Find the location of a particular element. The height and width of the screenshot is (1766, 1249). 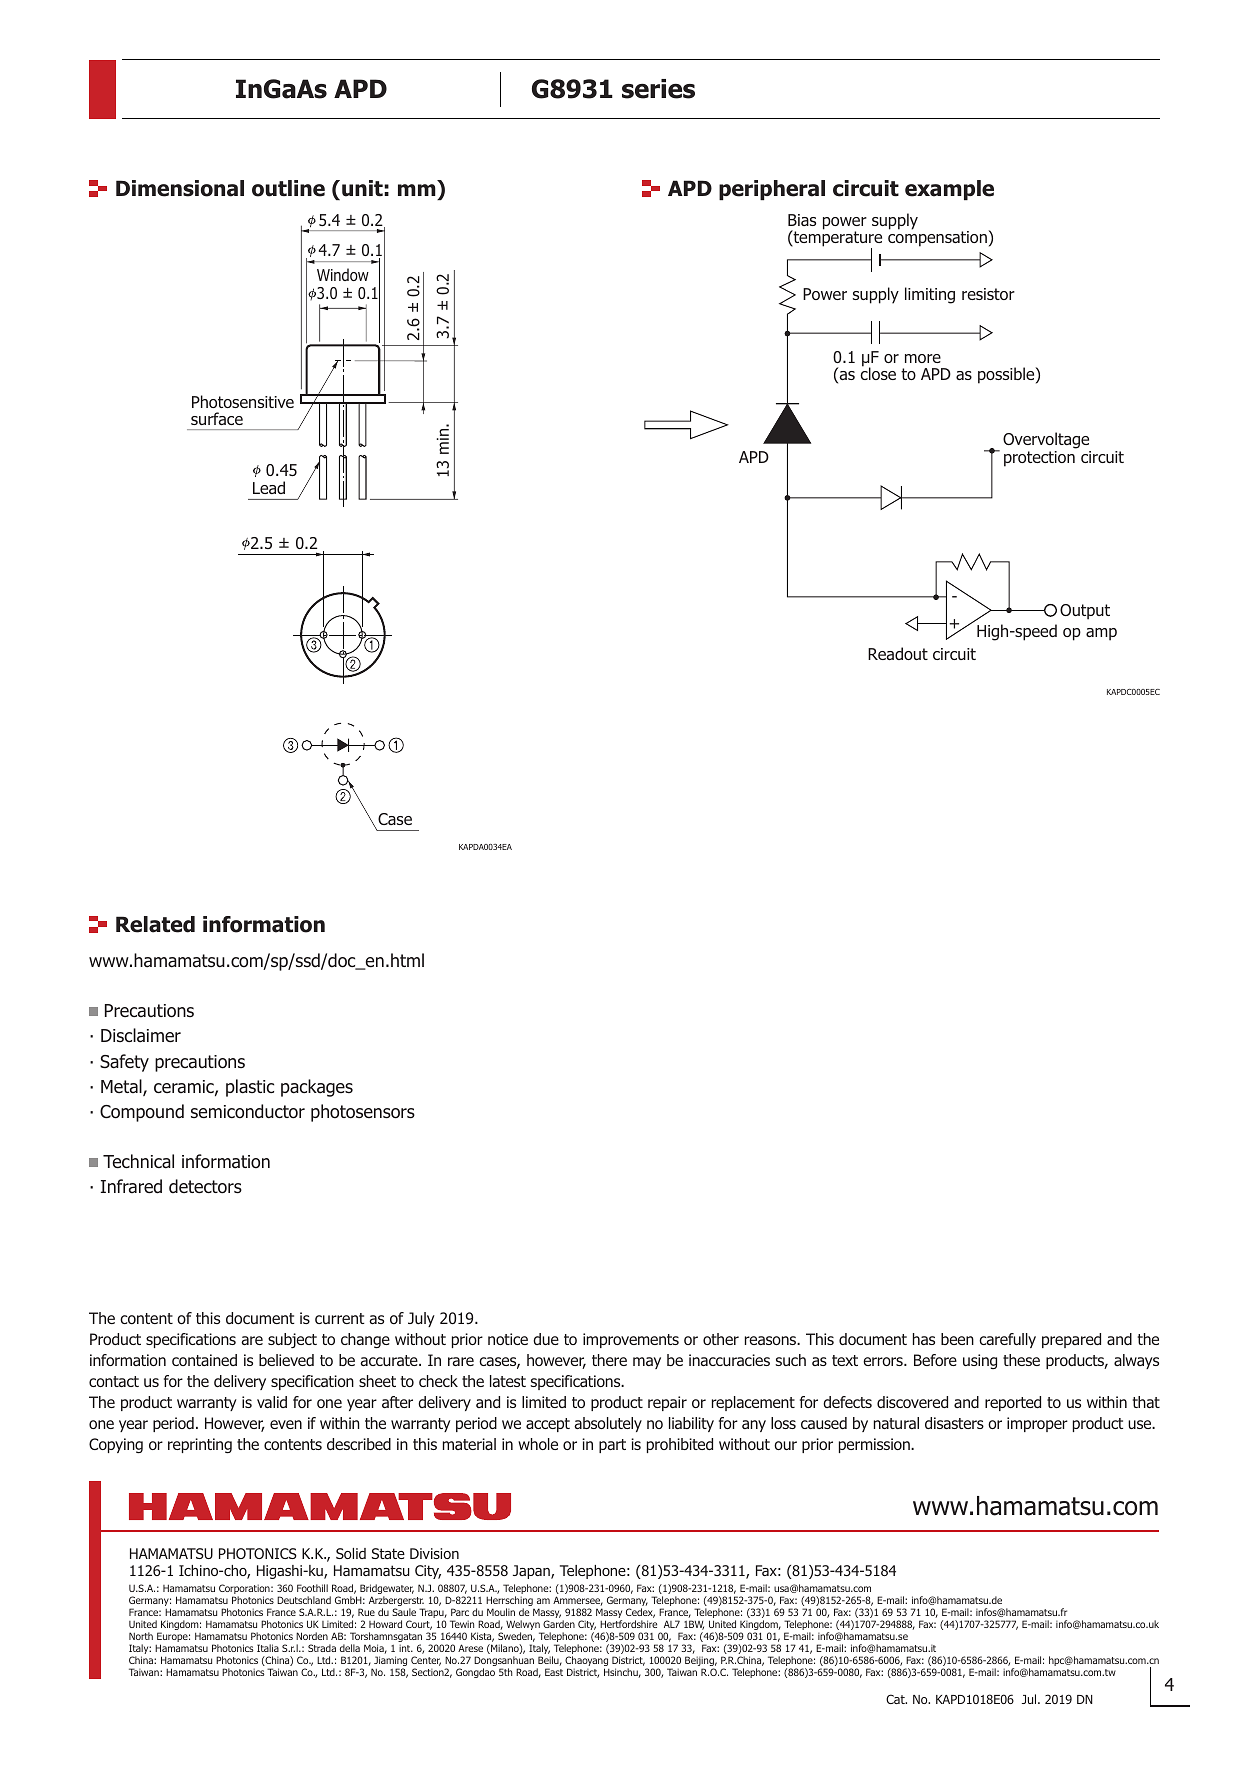

Readout is located at coordinates (898, 653).
